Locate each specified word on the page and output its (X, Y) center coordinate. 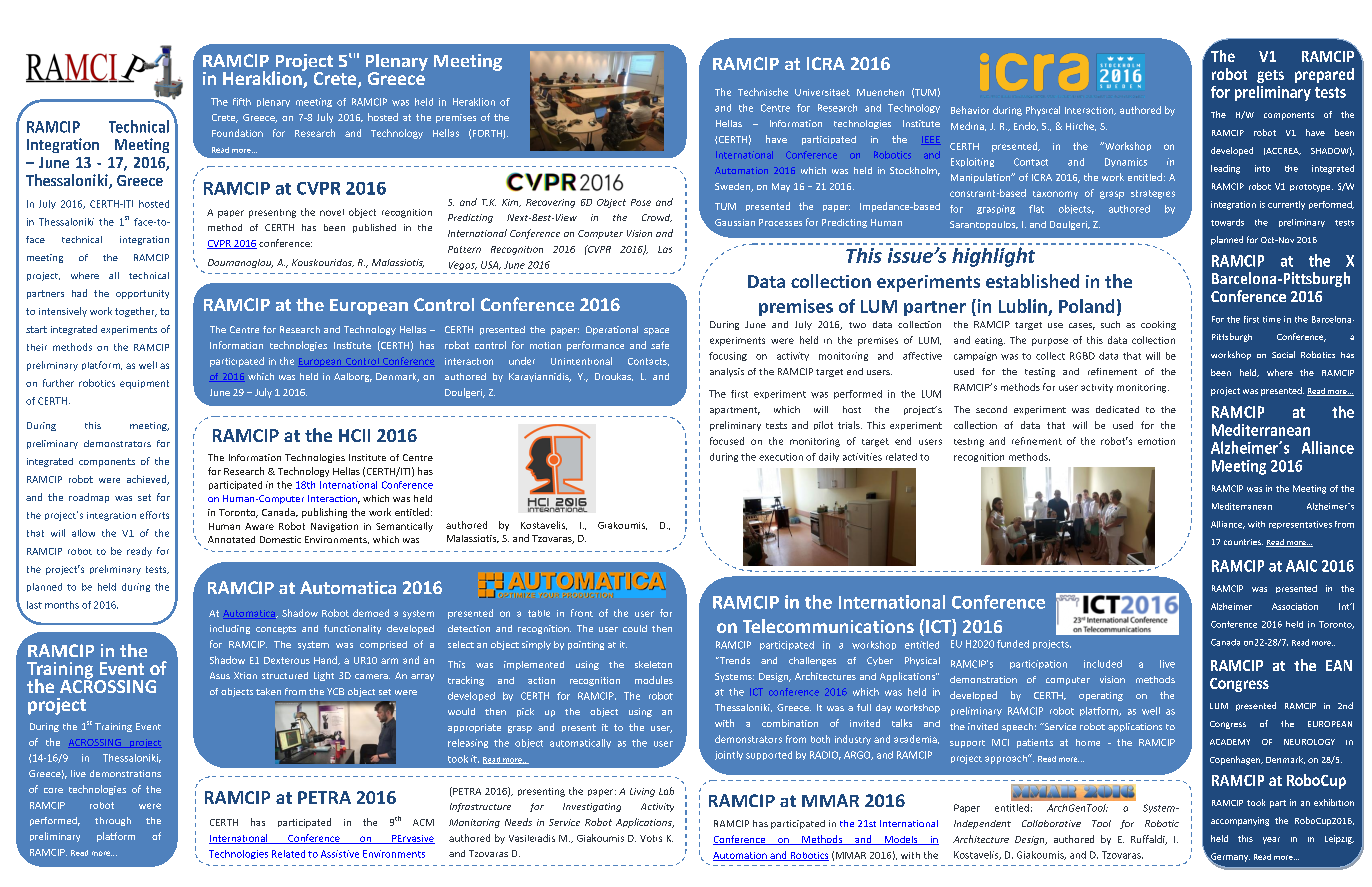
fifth (242, 102)
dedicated (1117, 409)
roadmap (89, 498)
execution (781, 457)
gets (1270, 76)
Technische (763, 92)
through (113, 821)
